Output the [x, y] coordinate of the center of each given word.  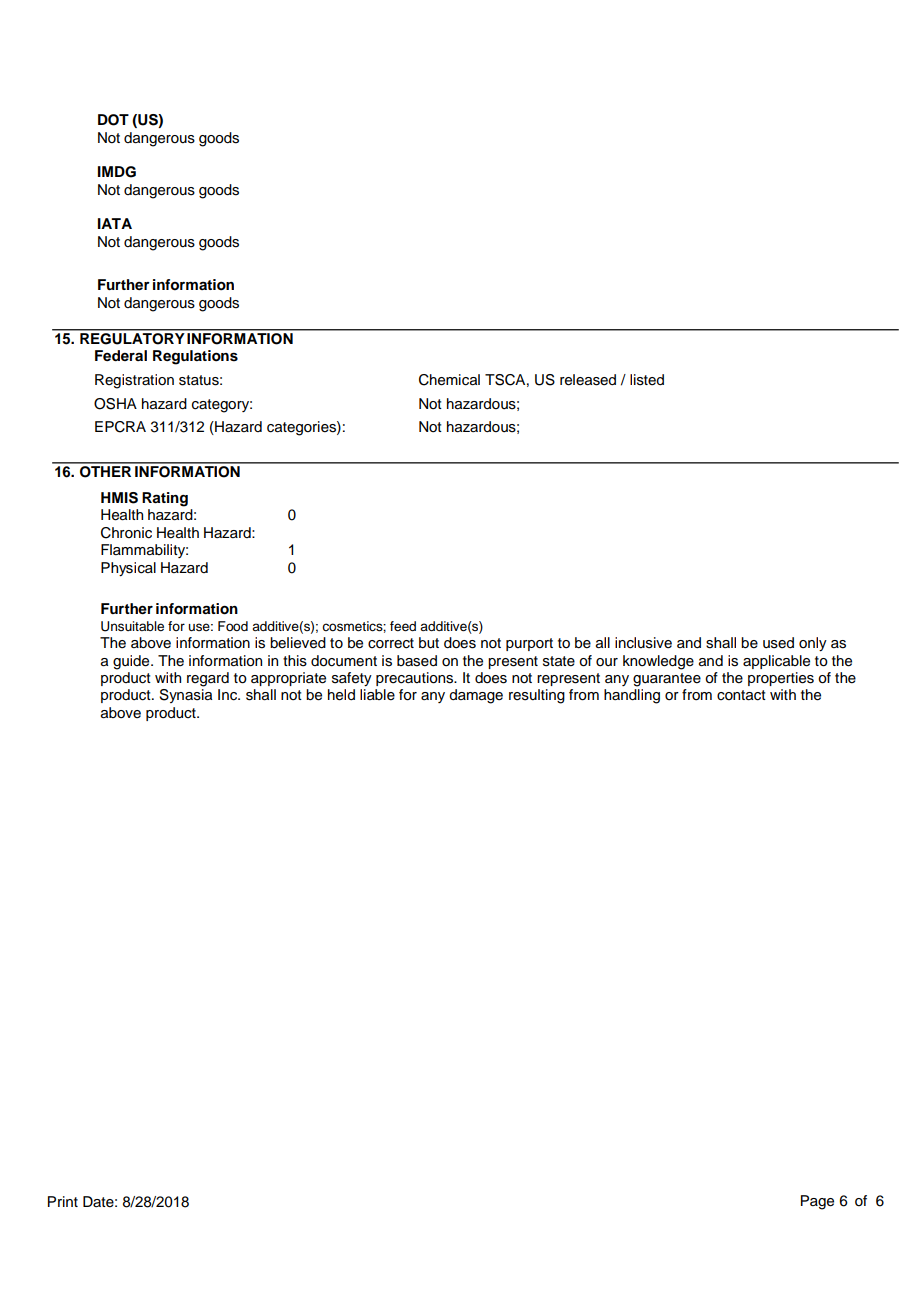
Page [817, 1202]
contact [741, 695]
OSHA [115, 404]
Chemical [449, 380]
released [588, 380]
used [778, 643]
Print [63, 1201]
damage [476, 696]
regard [208, 679]
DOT [113, 120]
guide [132, 662]
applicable [776, 662]
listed [647, 380]
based [417, 661]
